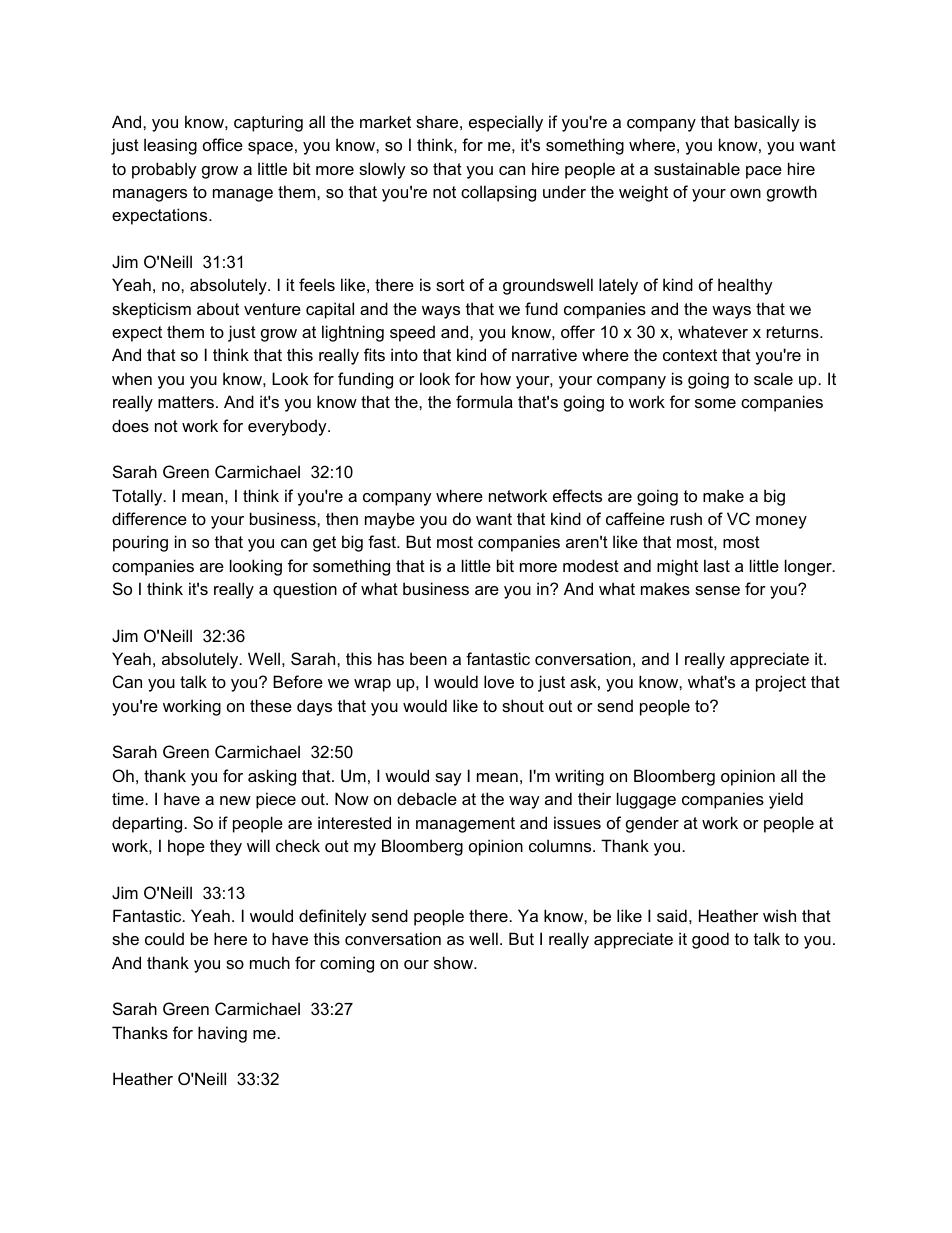 This document has width=952, height=1233. What do you see at coordinates (690, 355) in the document?
I see `context` at bounding box center [690, 355].
